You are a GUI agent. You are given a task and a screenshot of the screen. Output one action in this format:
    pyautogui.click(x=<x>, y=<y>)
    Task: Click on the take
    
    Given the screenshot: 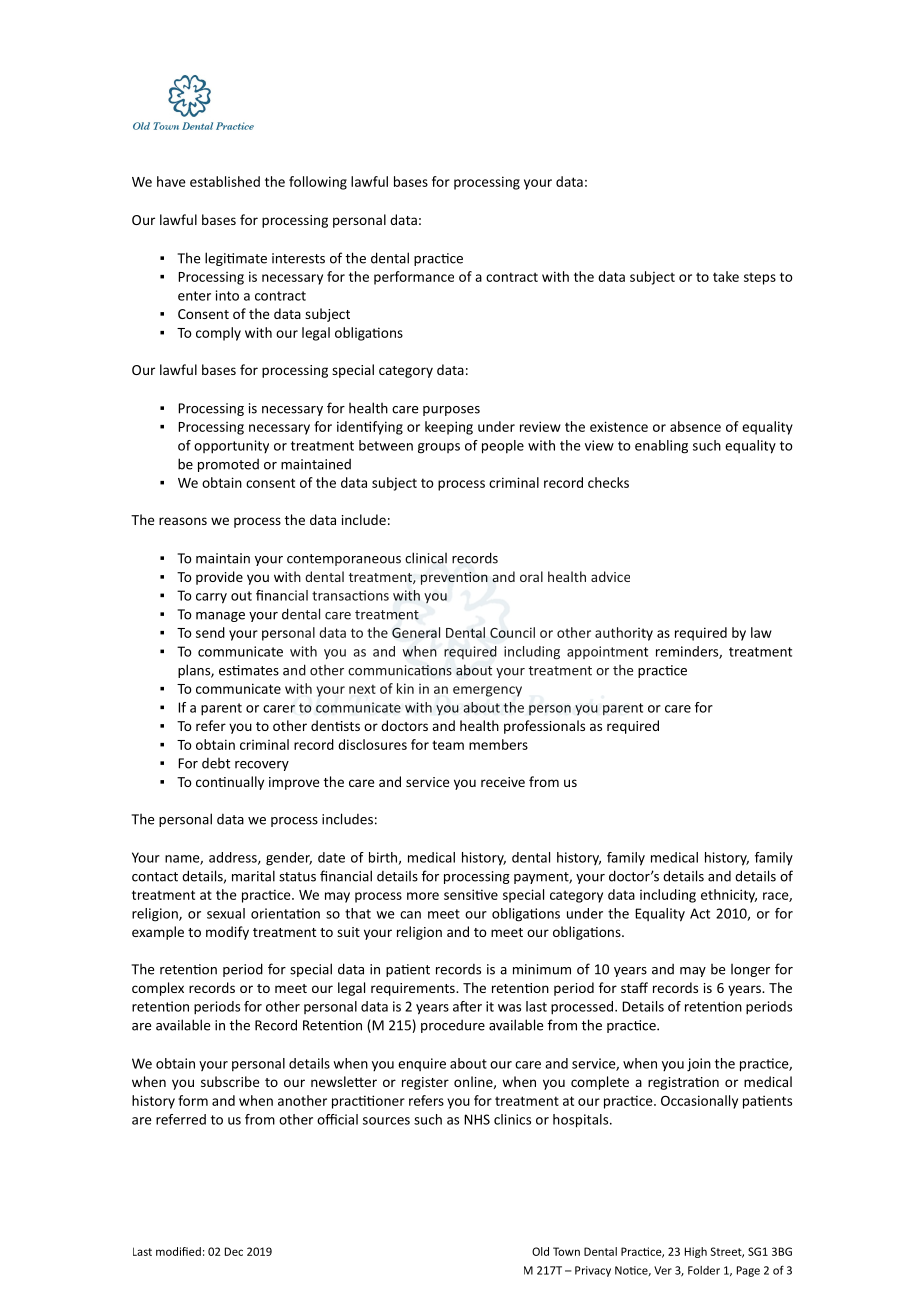 What is the action you would take?
    pyautogui.click(x=726, y=276)
